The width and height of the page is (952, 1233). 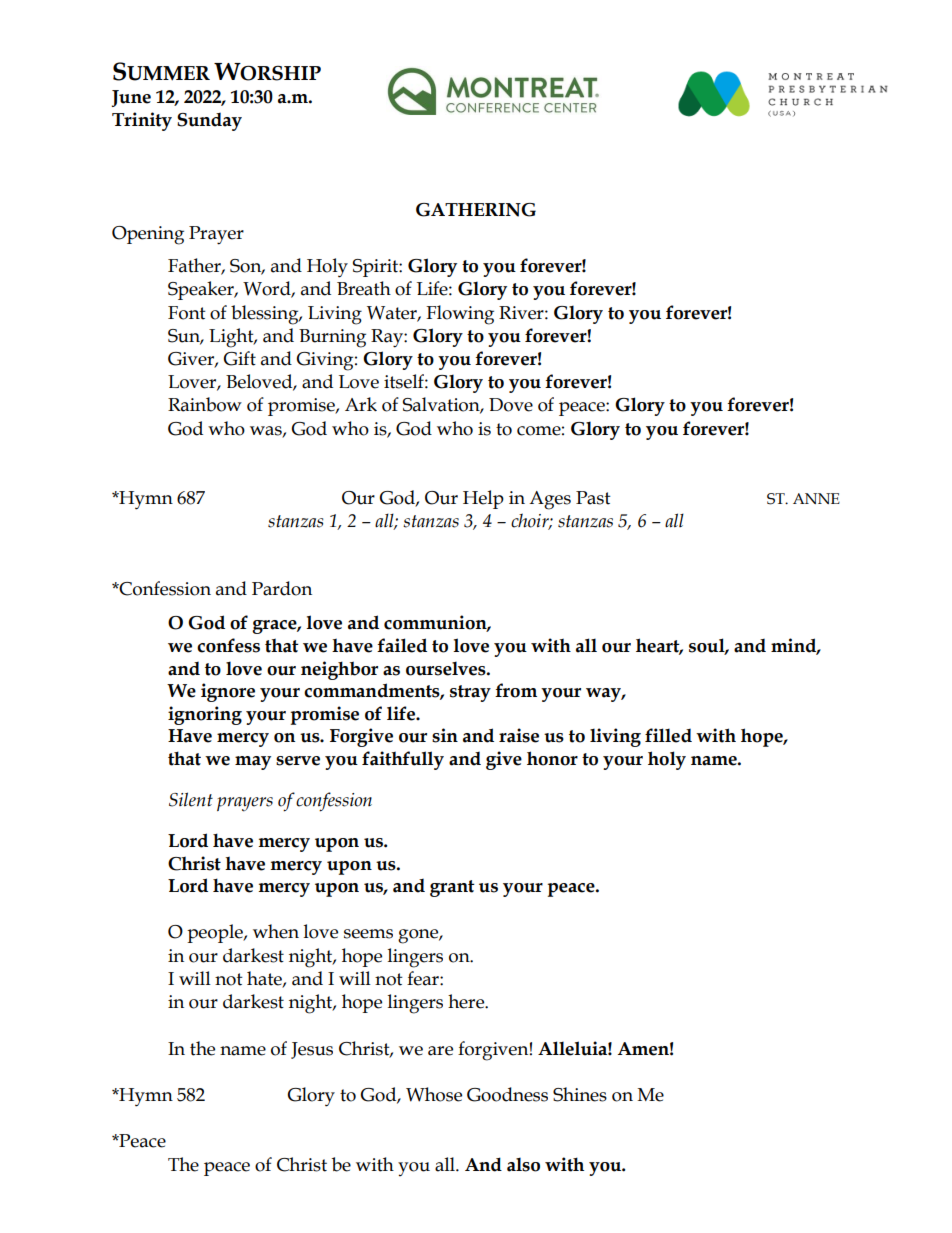 I want to click on Flowing, so click(x=460, y=315).
